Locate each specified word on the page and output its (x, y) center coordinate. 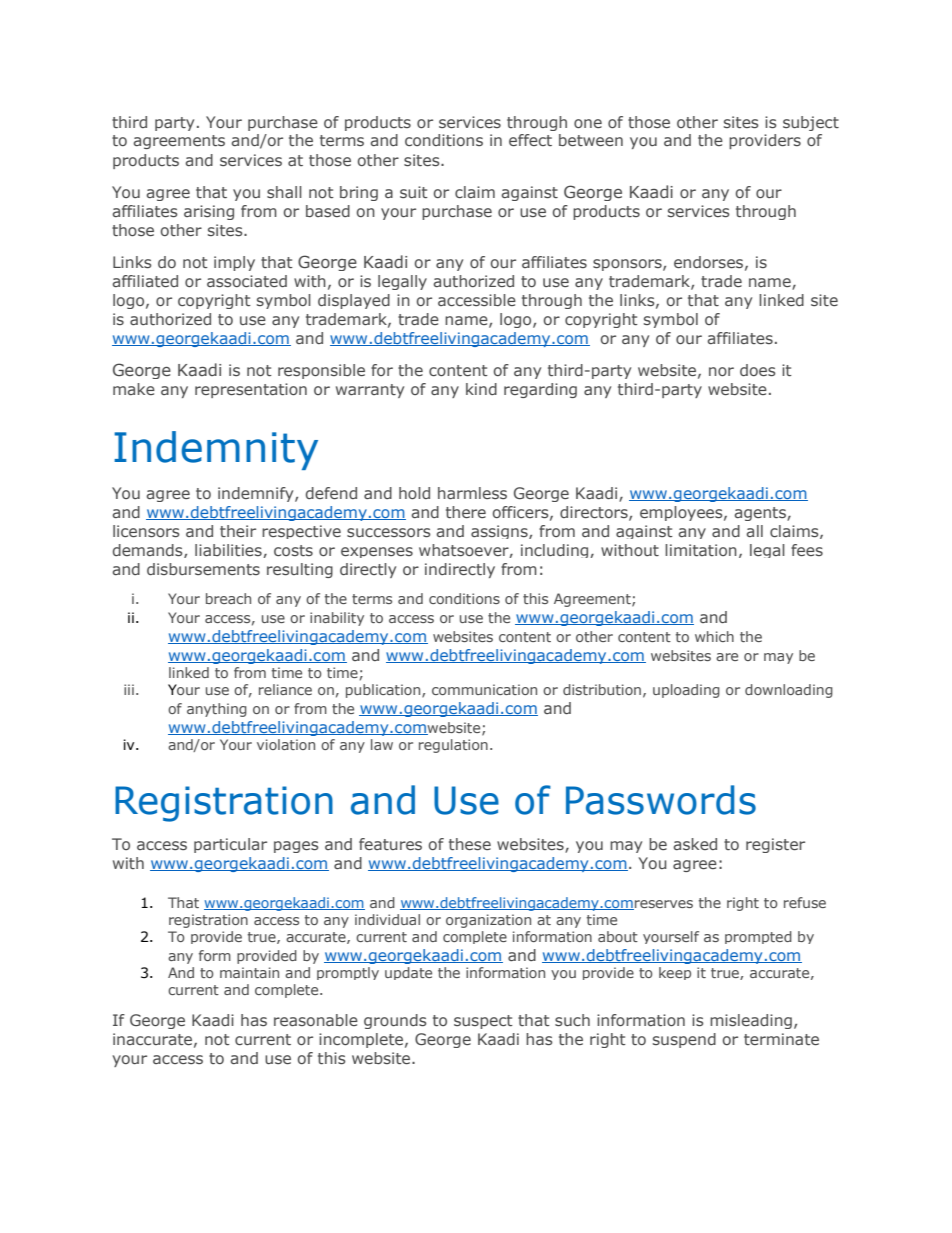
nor (721, 371)
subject (811, 123)
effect (530, 140)
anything (217, 710)
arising (209, 212)
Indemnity (216, 450)
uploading (686, 691)
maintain (249, 972)
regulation (453, 746)
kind (481, 389)
